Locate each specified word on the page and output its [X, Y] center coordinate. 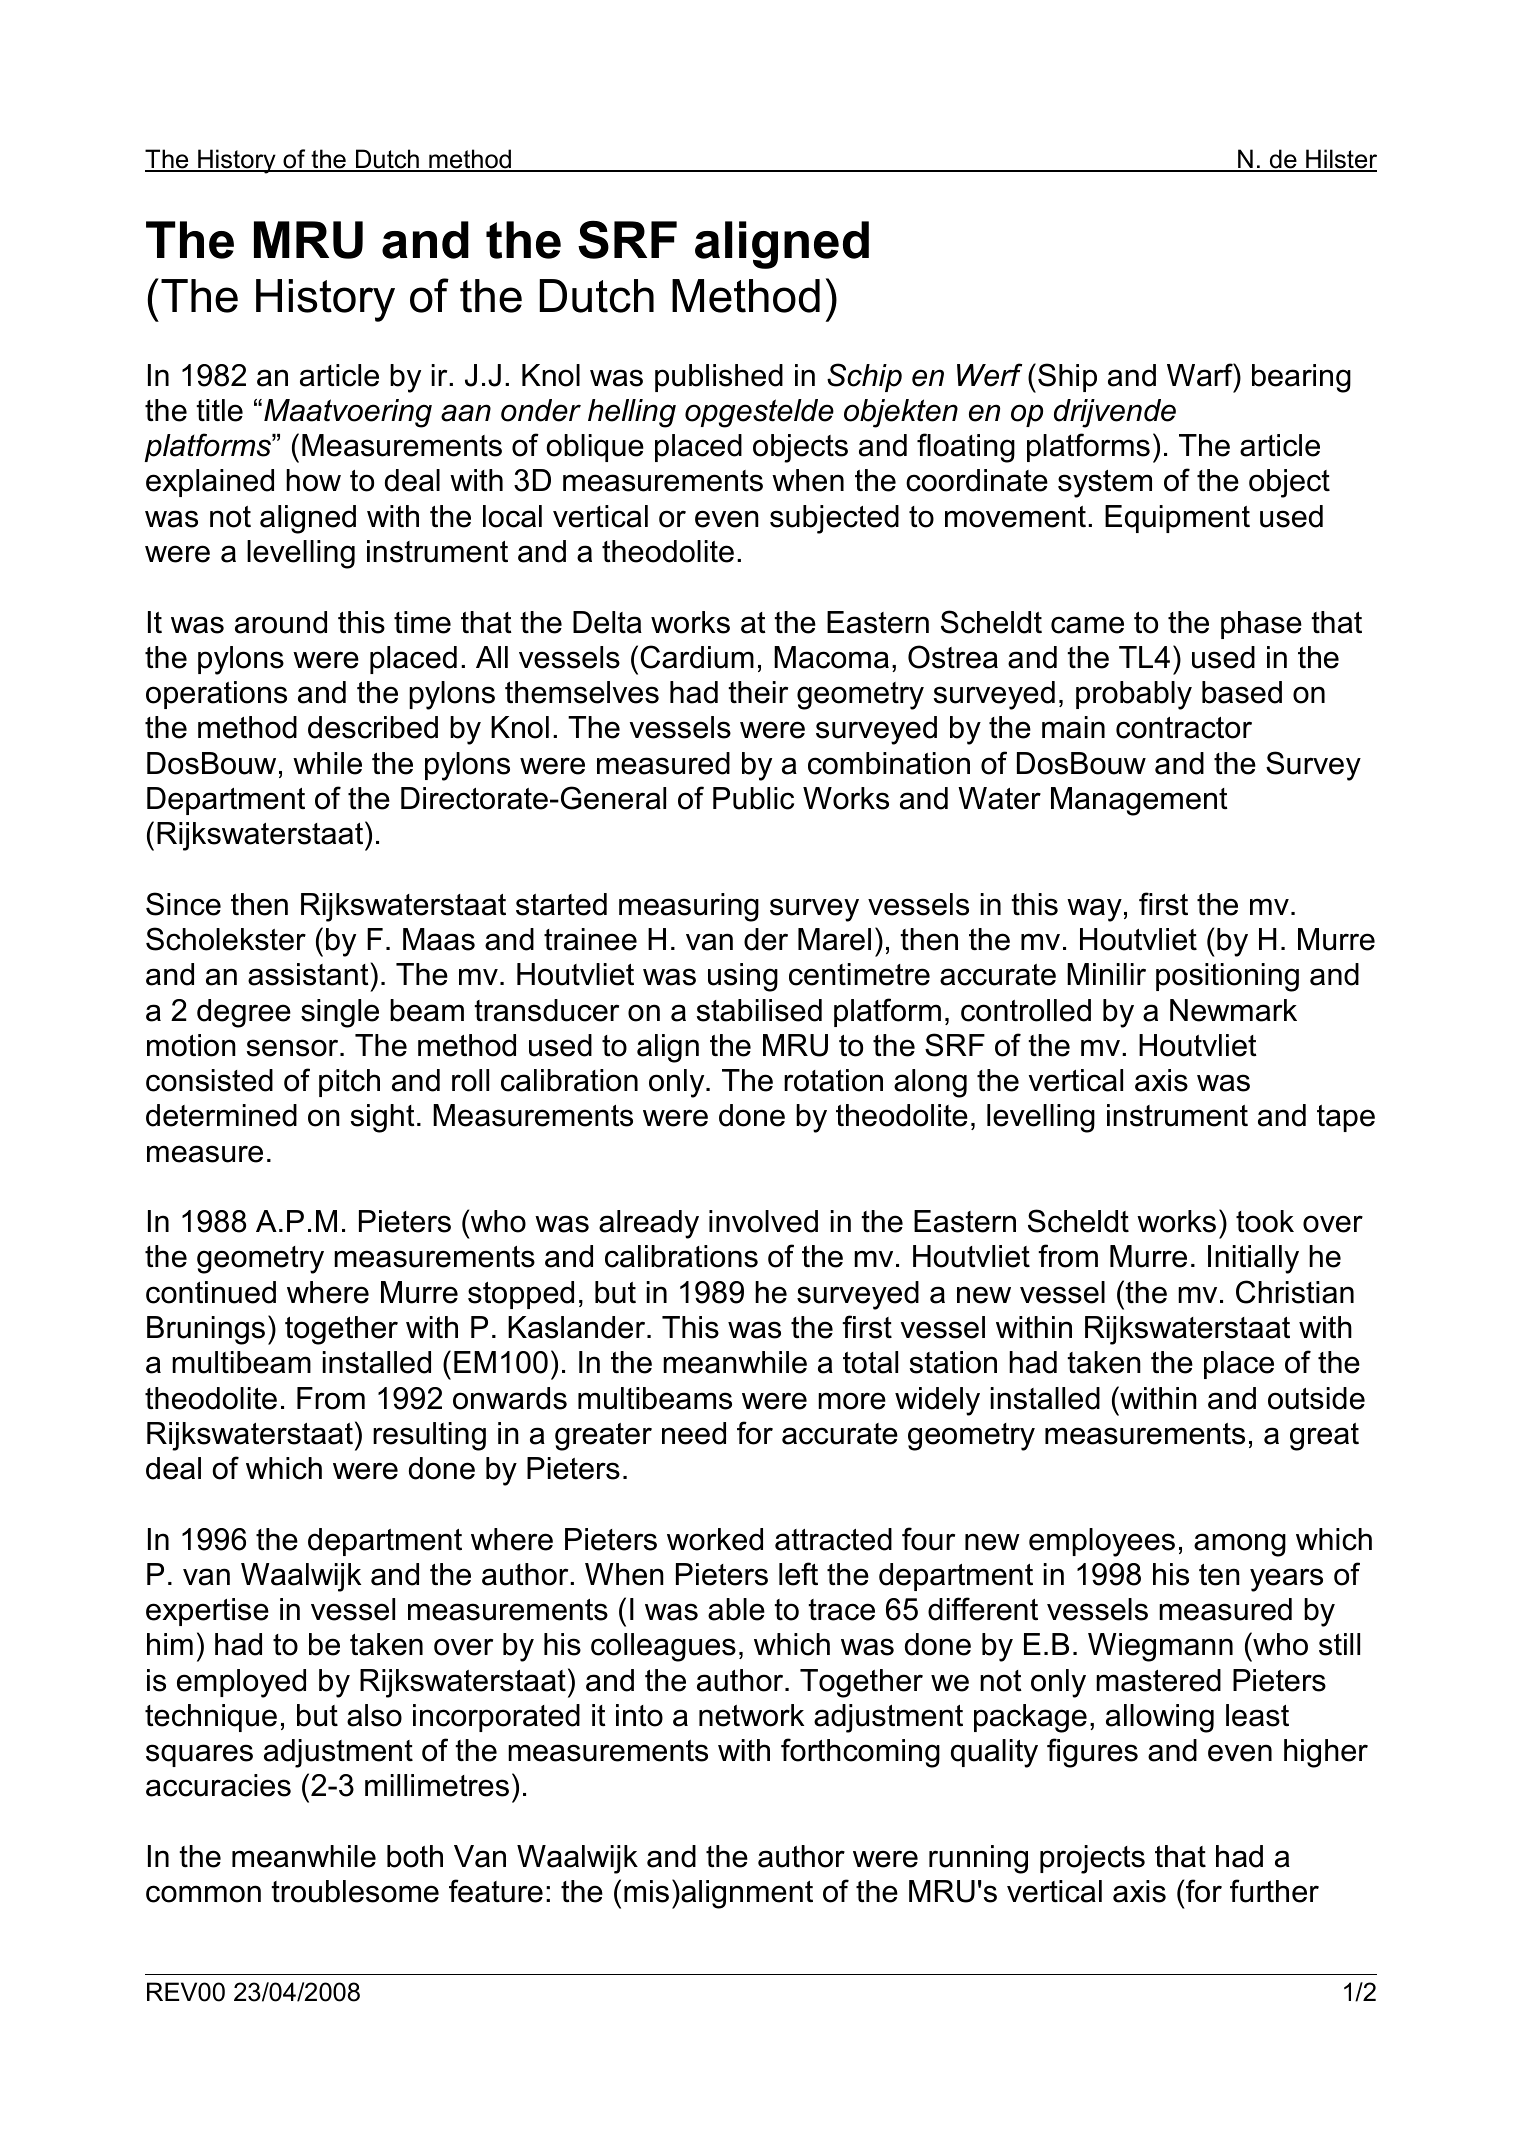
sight [383, 1118]
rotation [833, 1080]
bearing [1301, 378]
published [719, 378]
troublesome [355, 1891]
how [313, 480]
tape [1346, 1118]
